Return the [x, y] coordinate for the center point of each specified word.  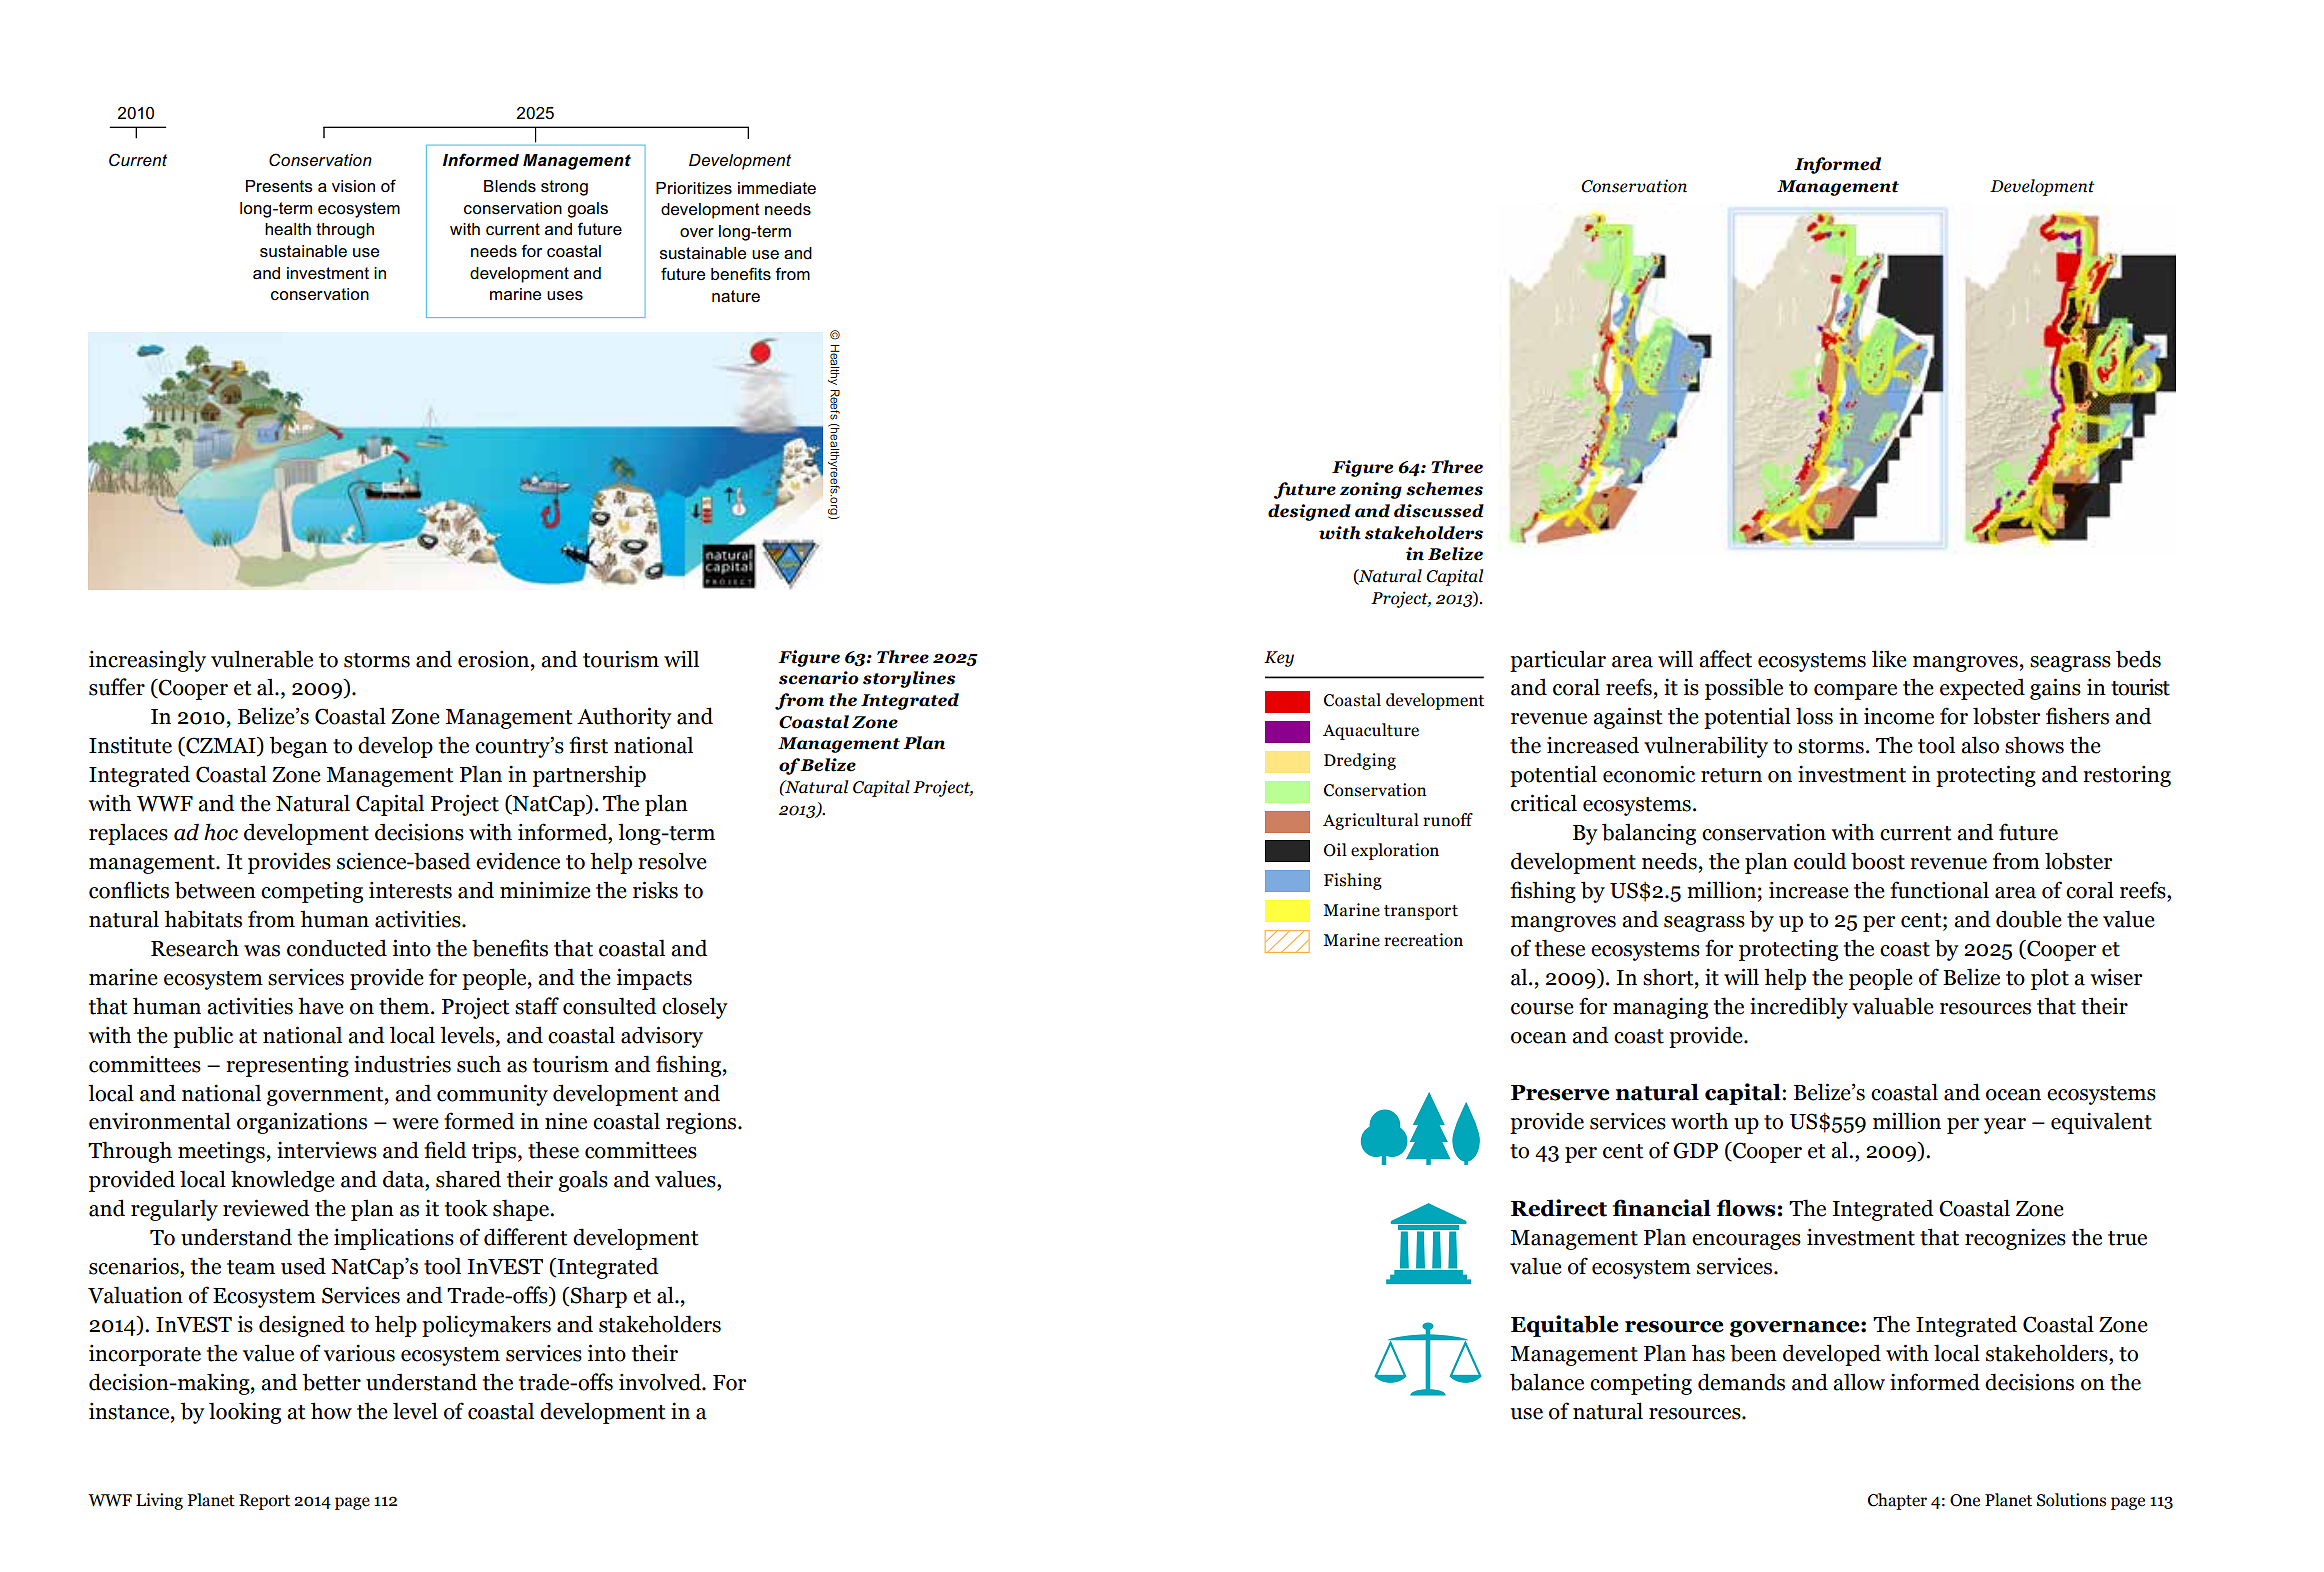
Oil [1335, 850]
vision [353, 186]
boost [1878, 861]
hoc [221, 832]
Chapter [1897, 1501]
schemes [1444, 489]
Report [264, 1502]
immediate [777, 188]
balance [1547, 1382]
